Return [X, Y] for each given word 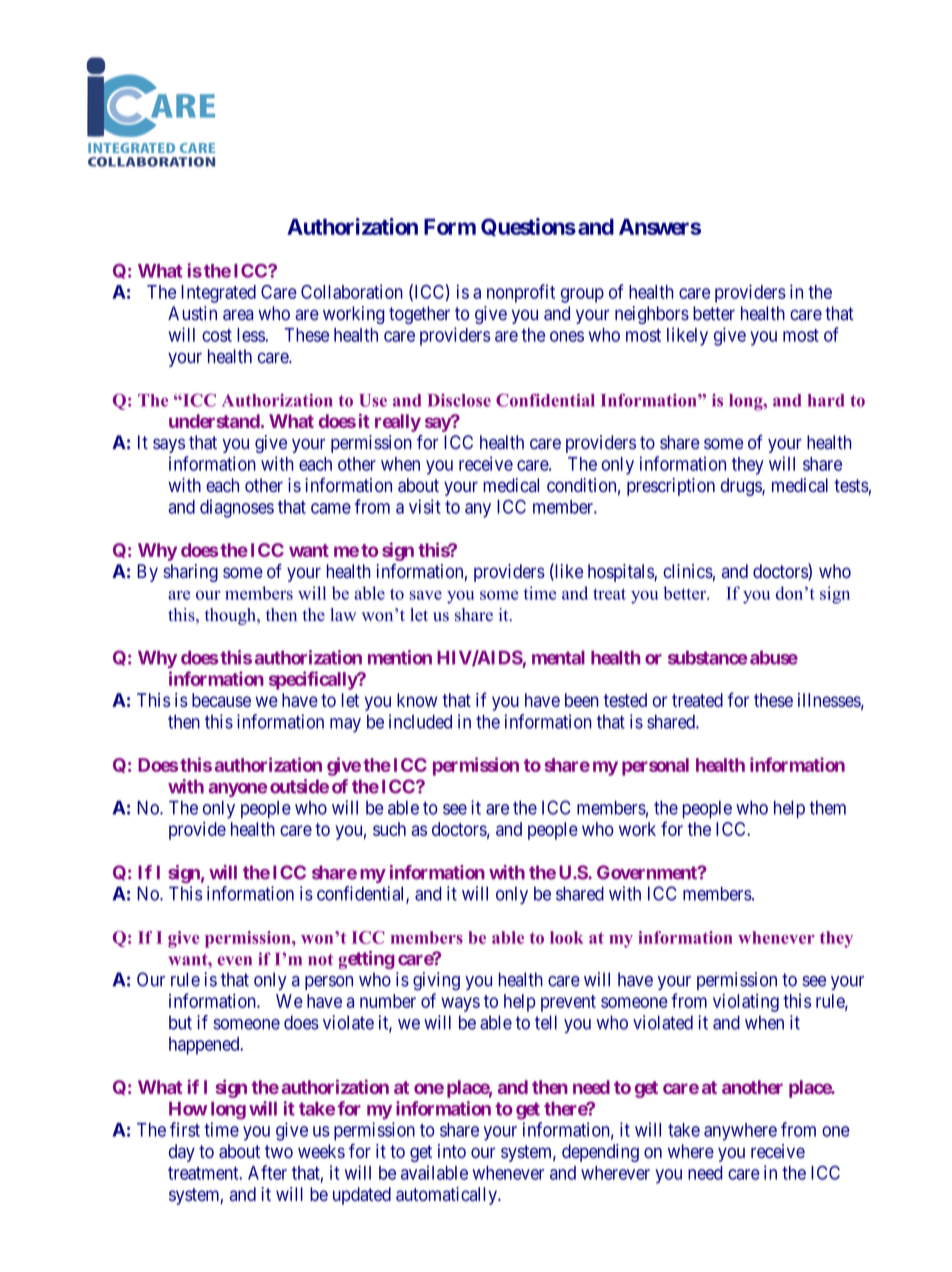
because [221, 700]
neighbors [652, 315]
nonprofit [521, 293]
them [827, 808]
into [452, 1151]
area [238, 315]
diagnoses [237, 508]
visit [425, 506]
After [267, 1172]
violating [746, 1003]
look [567, 937]
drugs [742, 487]
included [420, 721]
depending [600, 1153]
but [180, 1022]
